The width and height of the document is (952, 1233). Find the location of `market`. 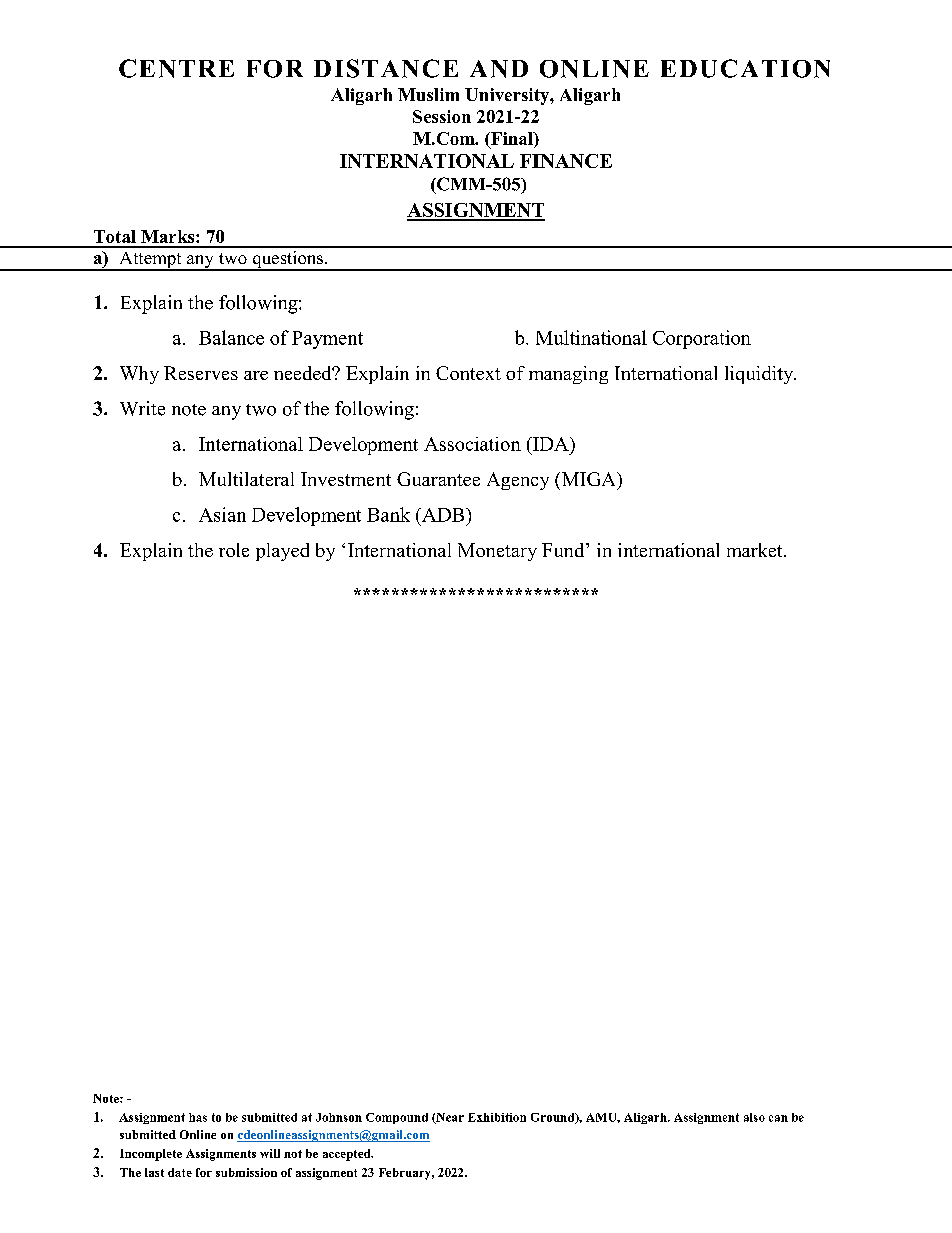

market is located at coordinates (756, 550).
